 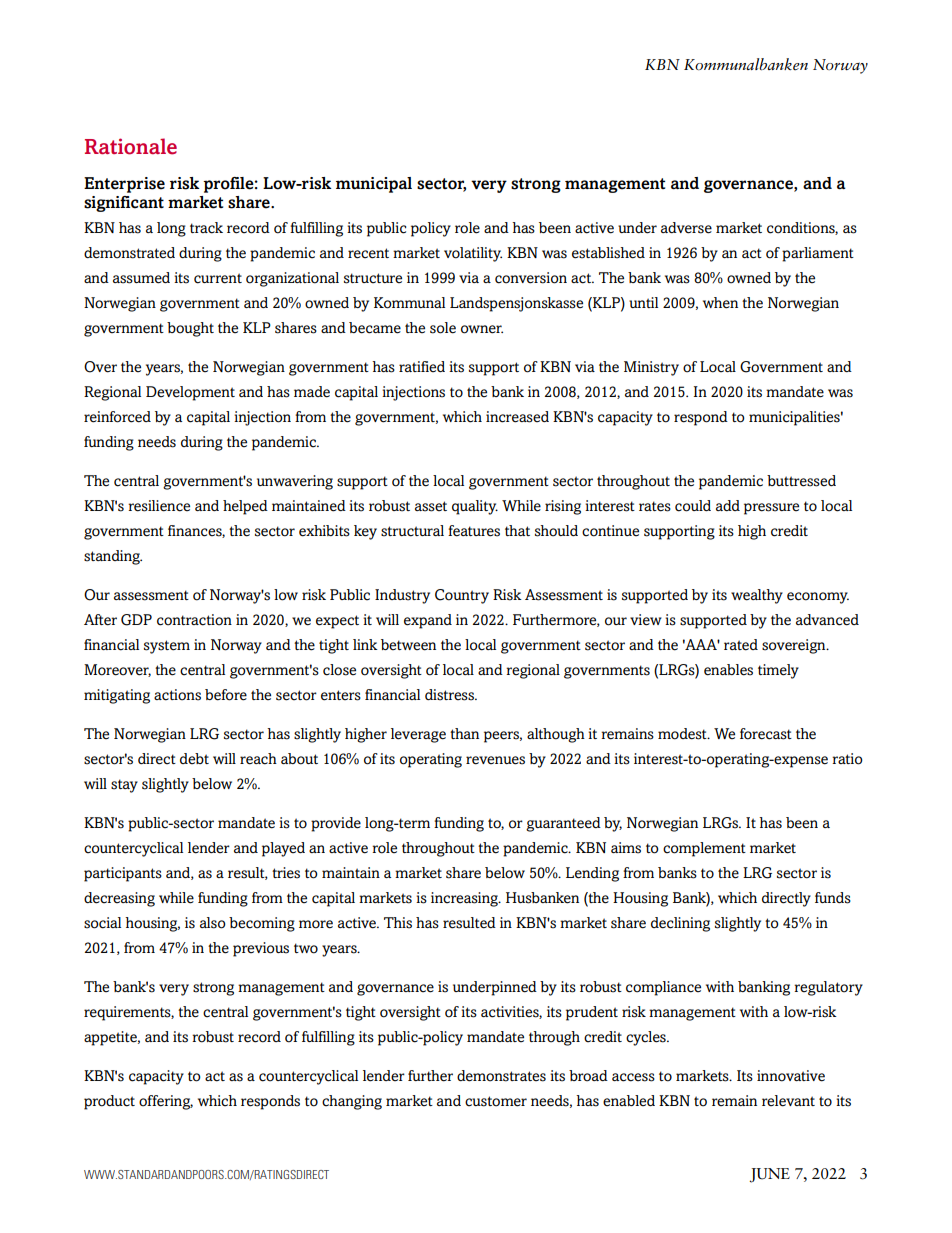 I want to click on product, so click(x=109, y=1102).
